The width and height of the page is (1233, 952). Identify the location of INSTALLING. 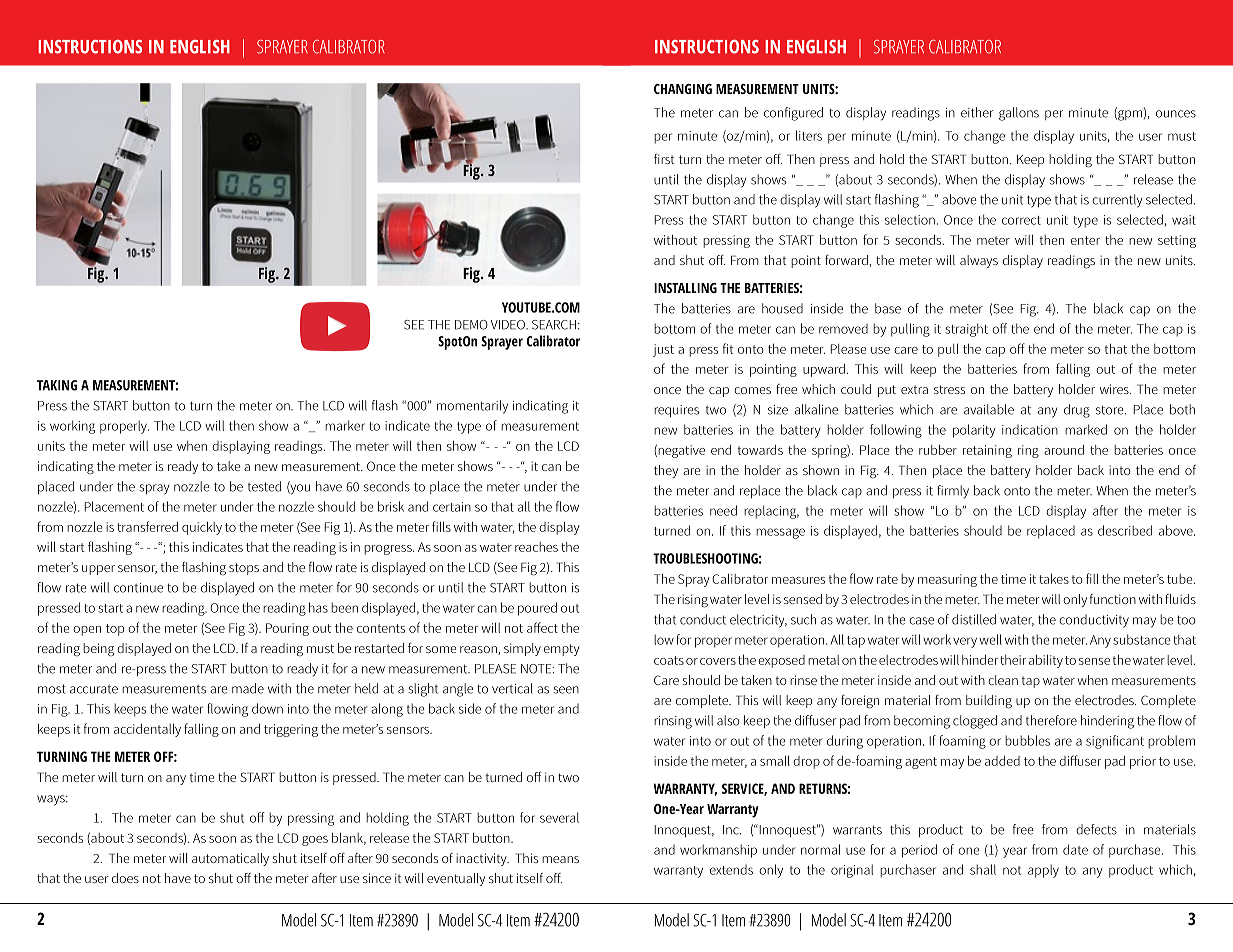
(685, 288).
